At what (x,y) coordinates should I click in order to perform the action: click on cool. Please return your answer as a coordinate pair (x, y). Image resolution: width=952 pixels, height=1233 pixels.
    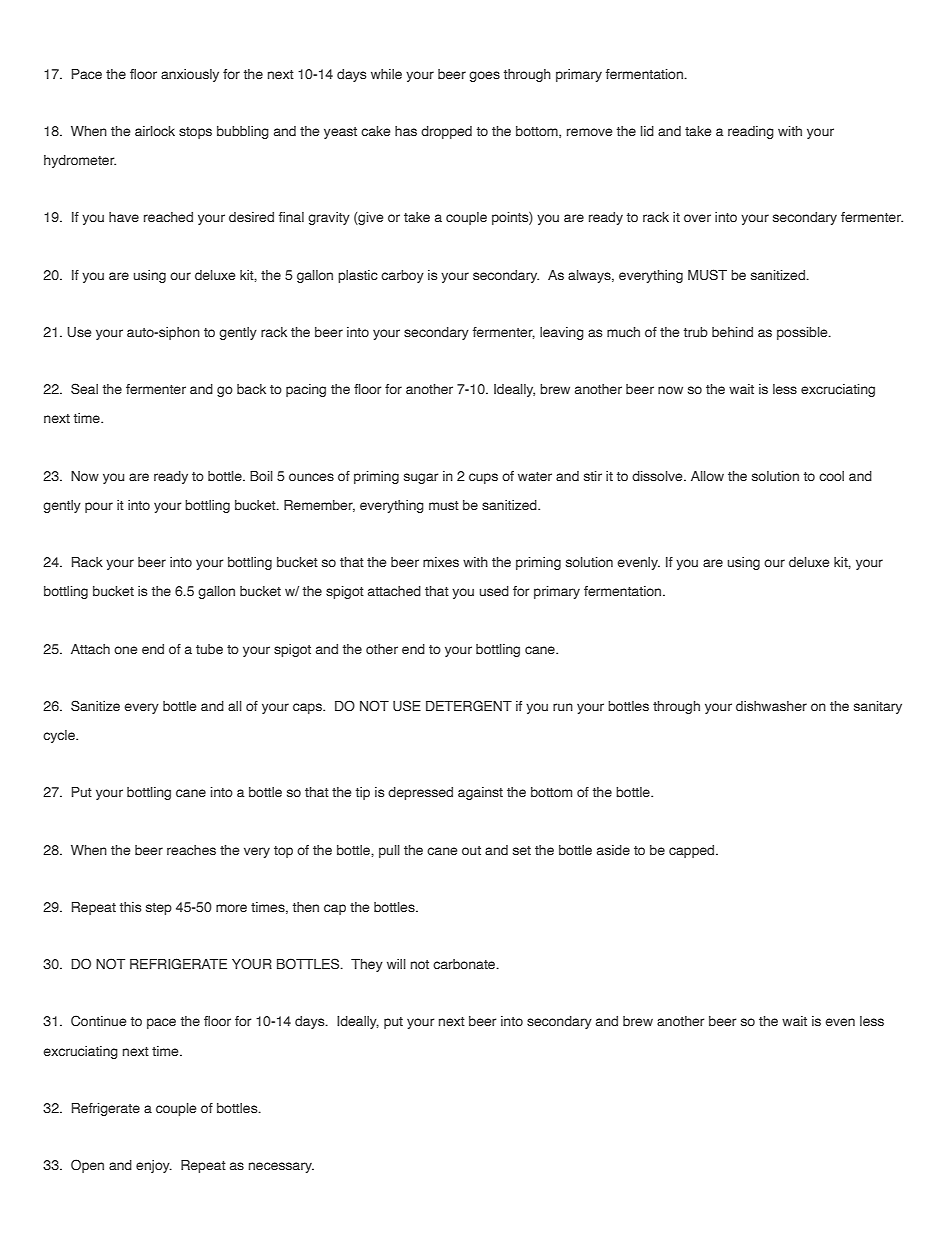
    Looking at the image, I should click on (831, 476).
